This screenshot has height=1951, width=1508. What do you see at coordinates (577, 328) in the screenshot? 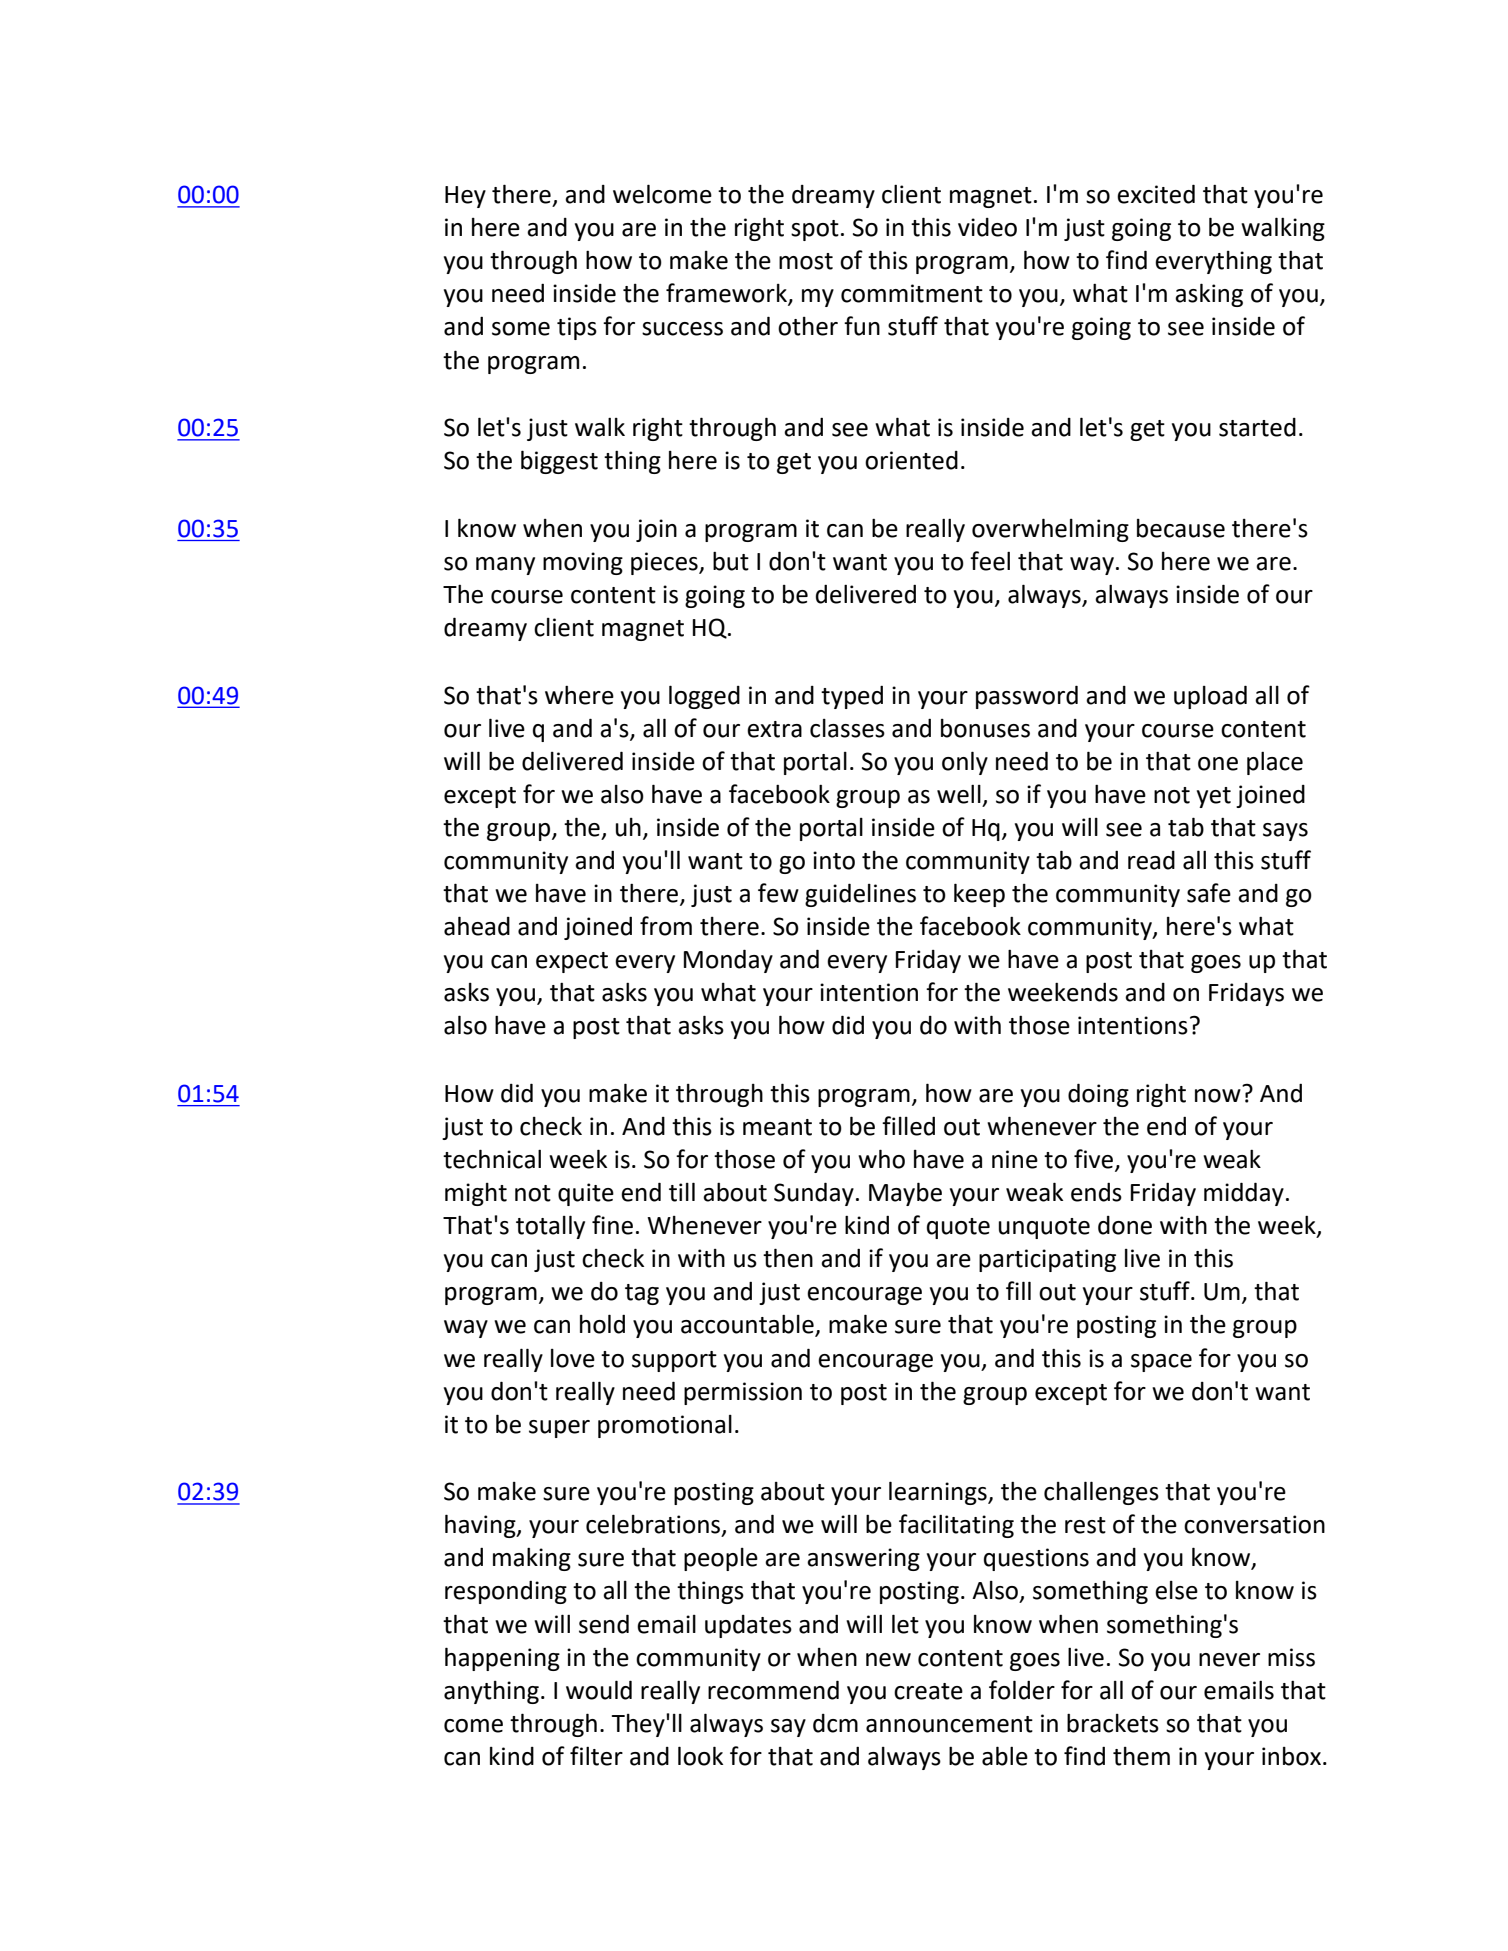
I see `tips` at bounding box center [577, 328].
